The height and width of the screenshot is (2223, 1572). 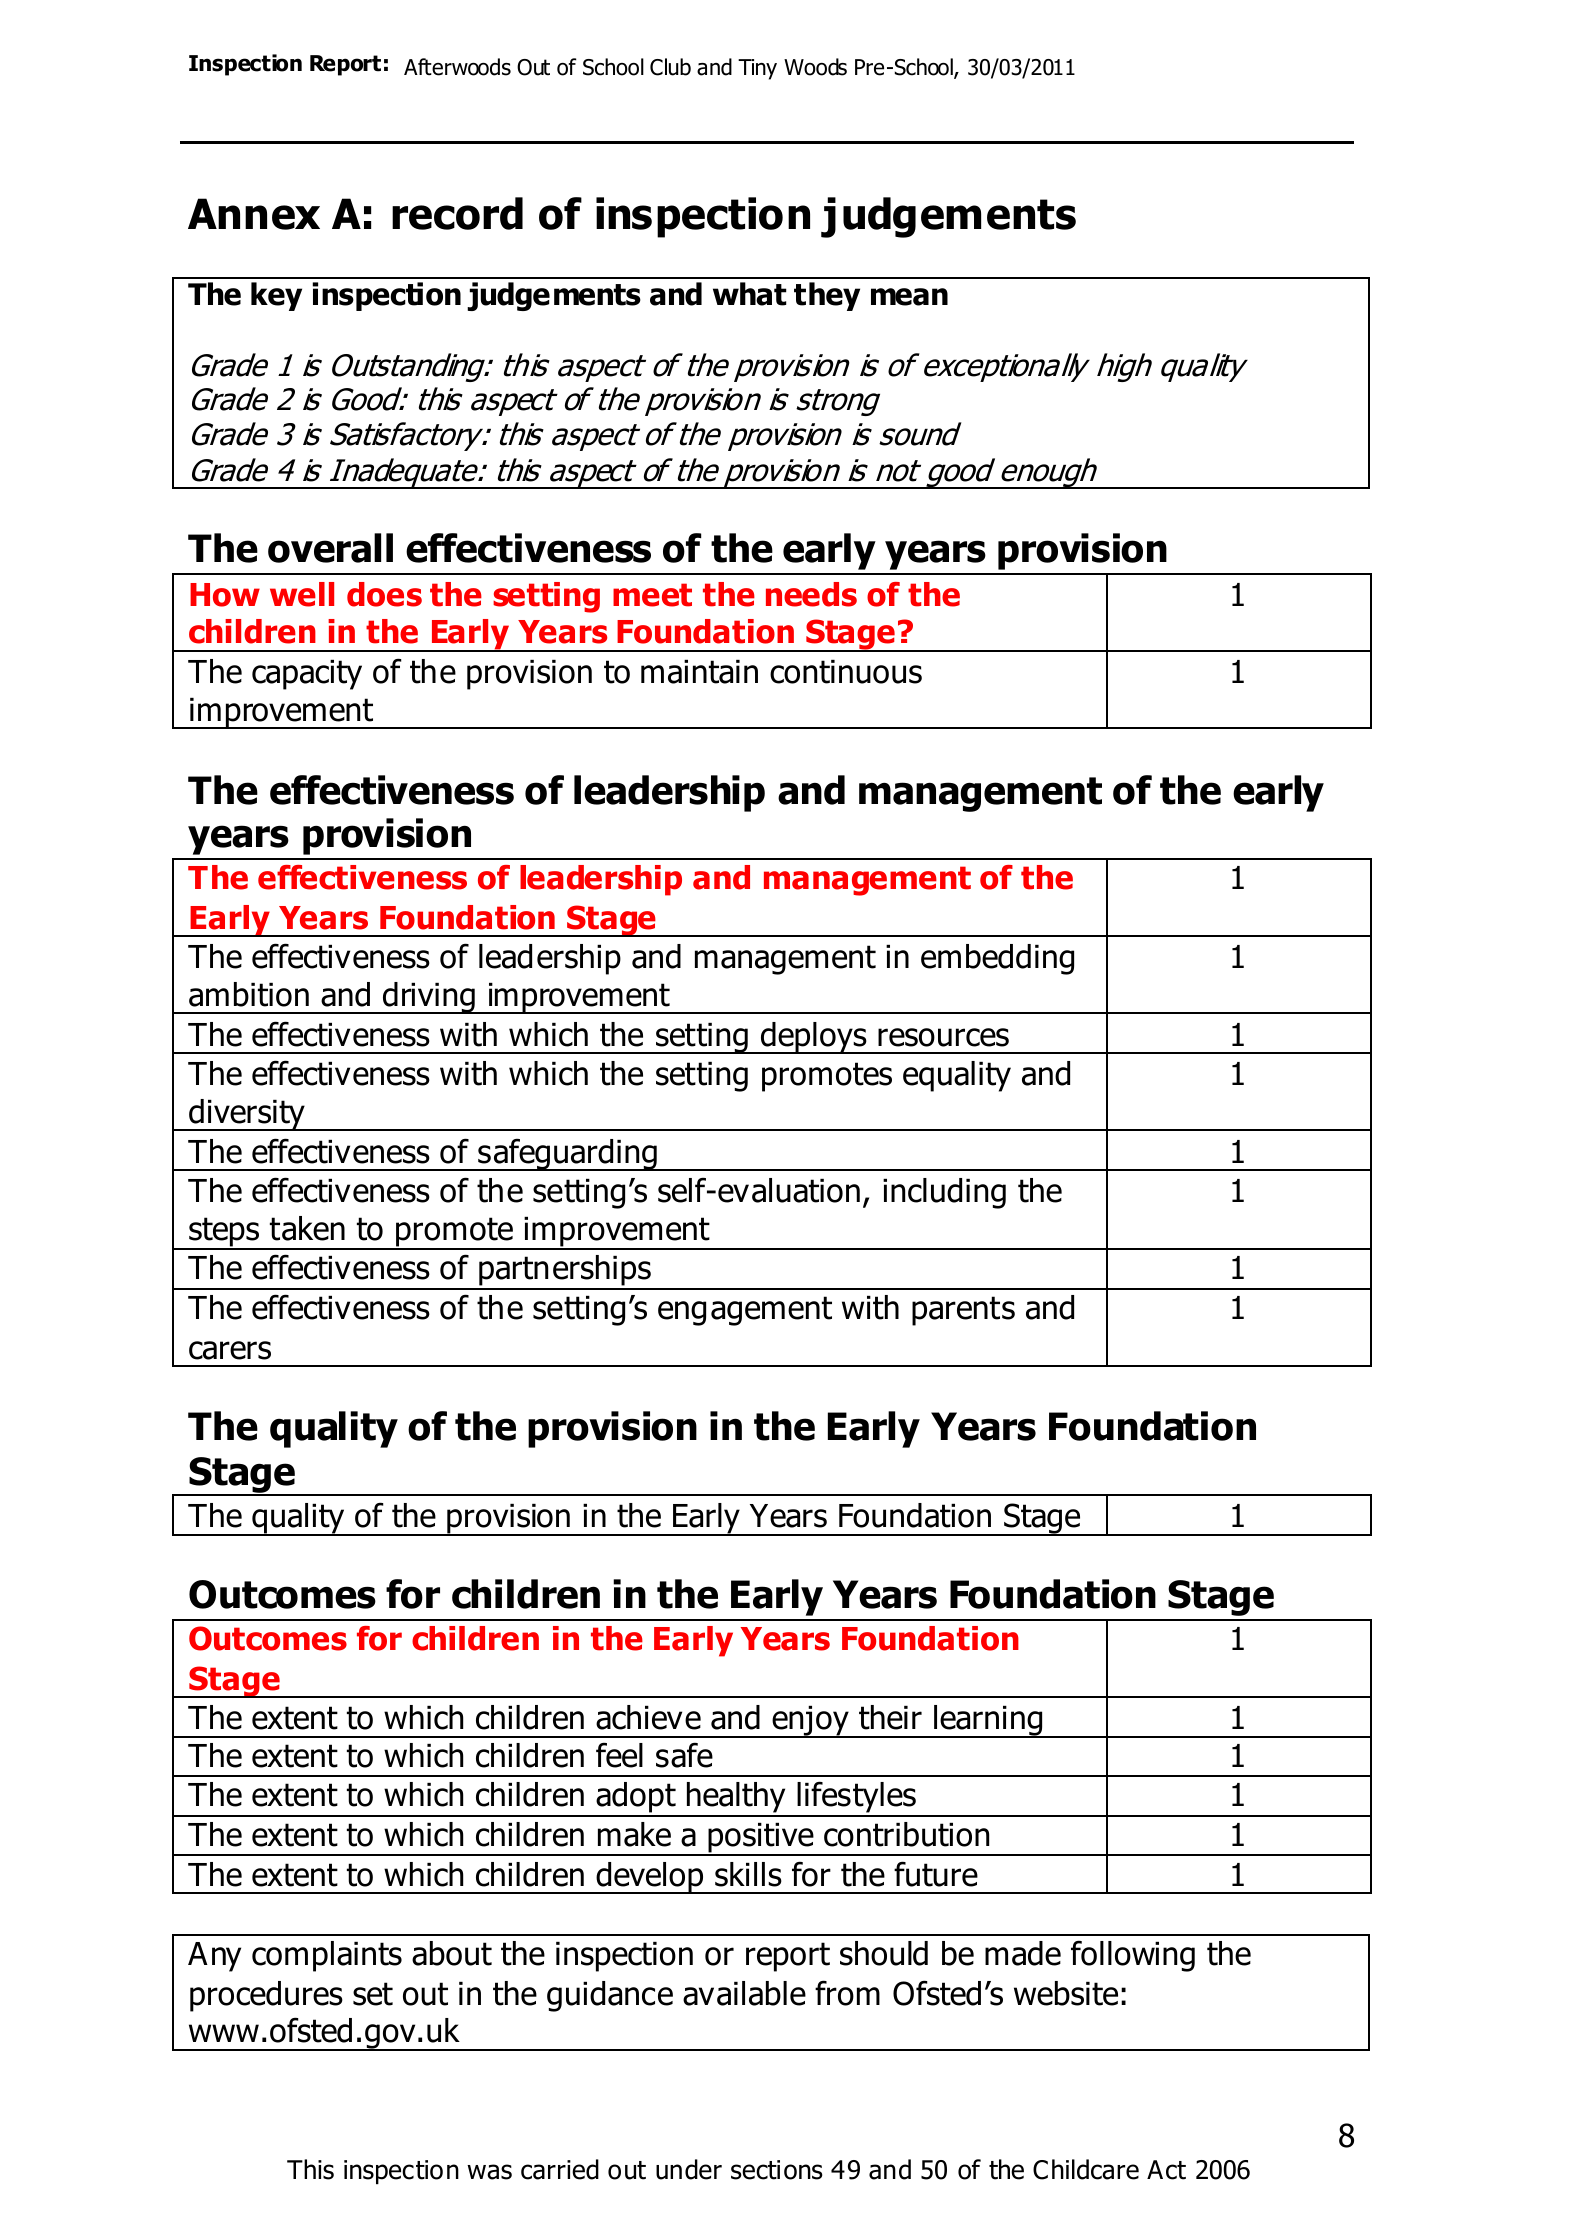 I want to click on mean, so click(x=909, y=297).
